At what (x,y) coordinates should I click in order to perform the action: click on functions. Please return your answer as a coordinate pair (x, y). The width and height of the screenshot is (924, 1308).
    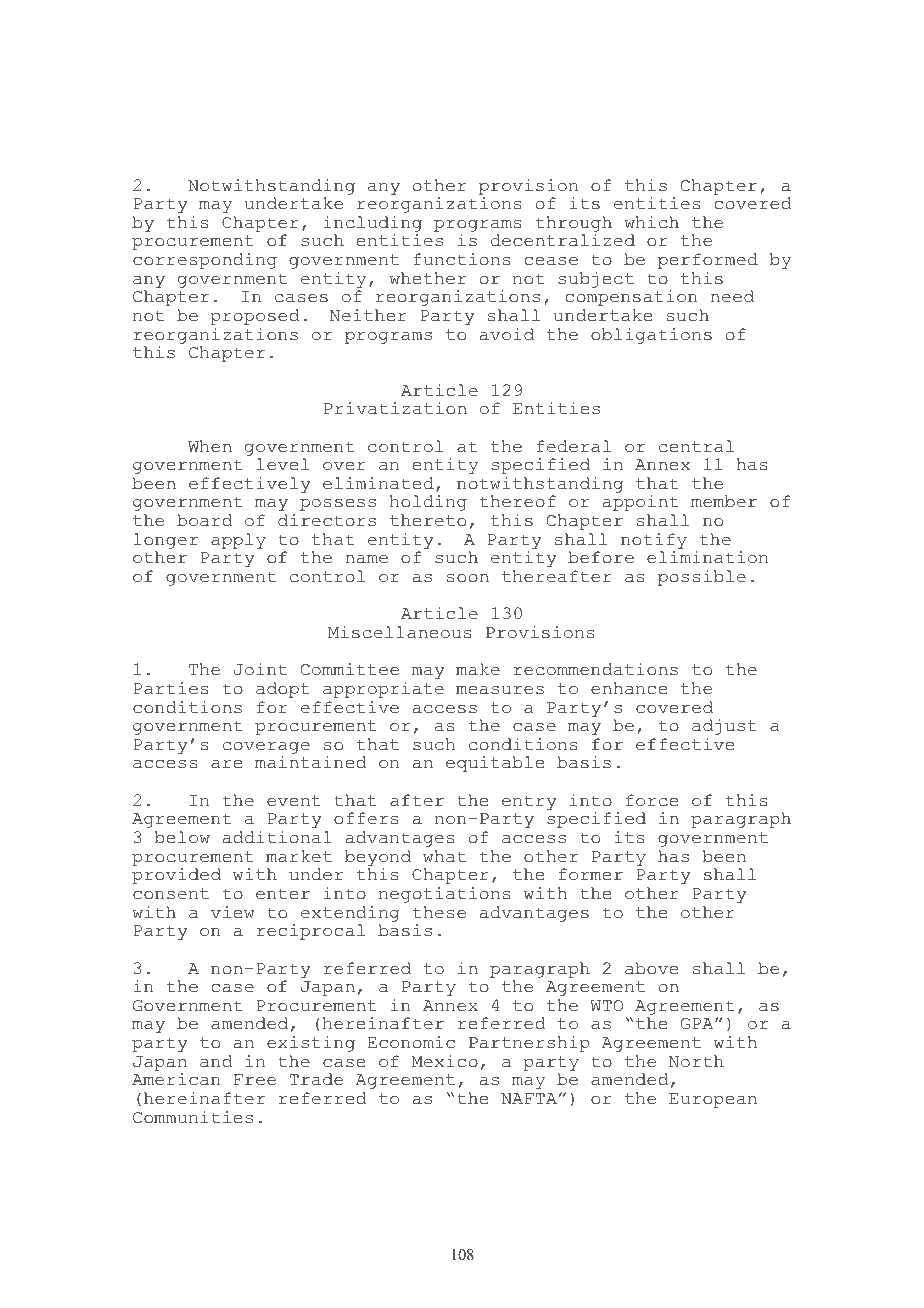
    Looking at the image, I should click on (462, 259).
